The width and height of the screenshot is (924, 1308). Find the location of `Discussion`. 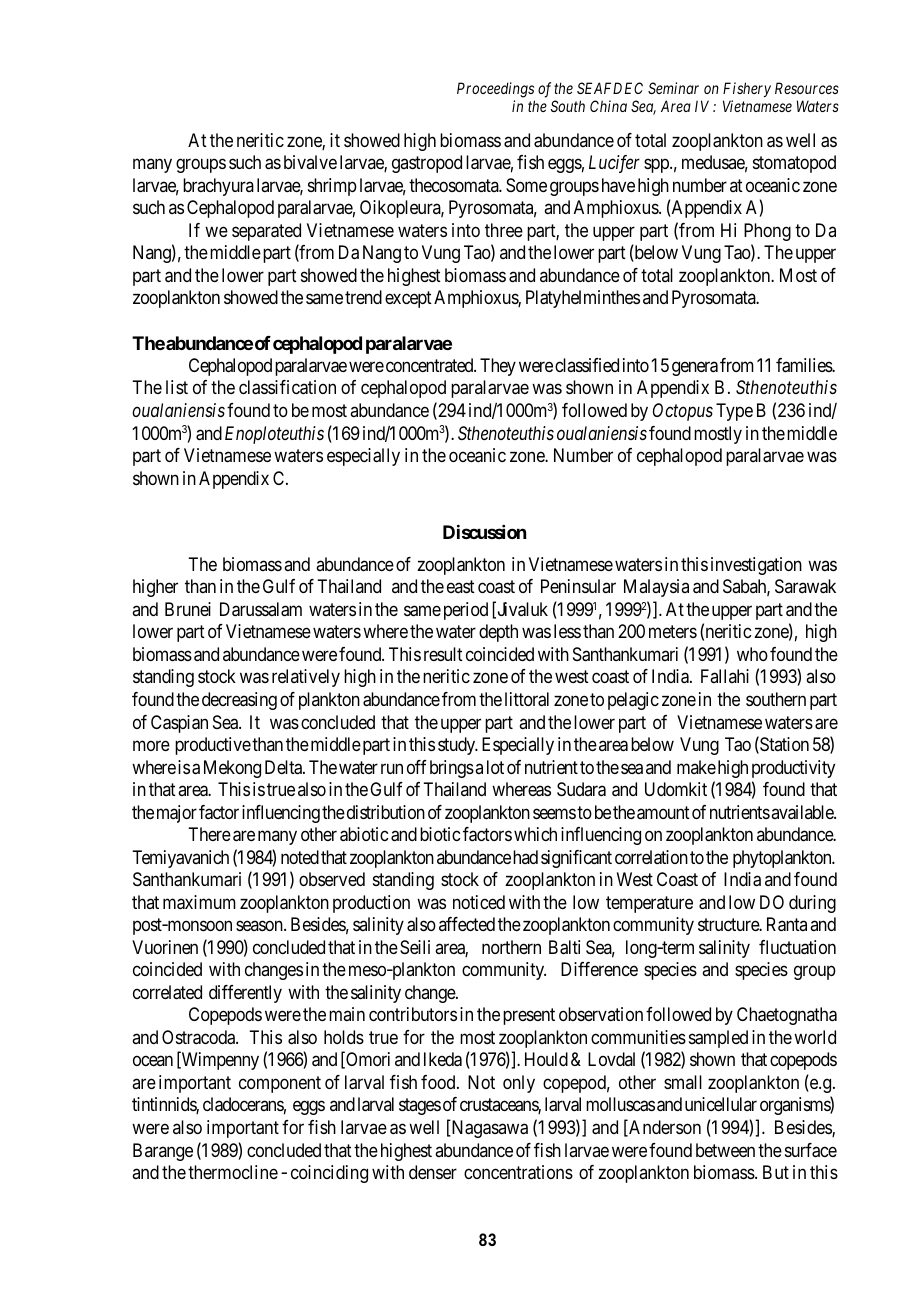

Discussion is located at coordinates (484, 532).
